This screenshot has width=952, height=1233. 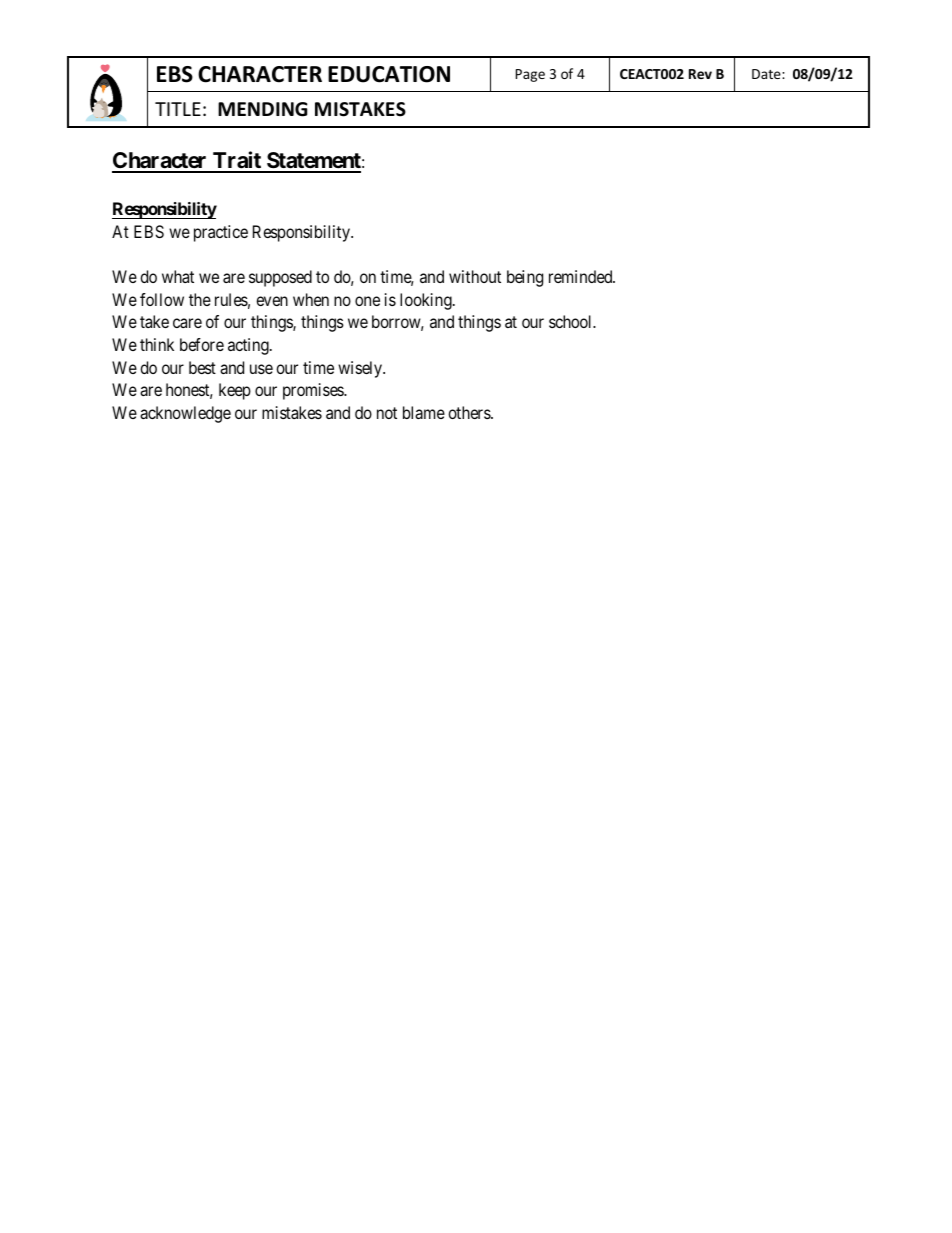 I want to click on reminded, so click(x=582, y=276).
